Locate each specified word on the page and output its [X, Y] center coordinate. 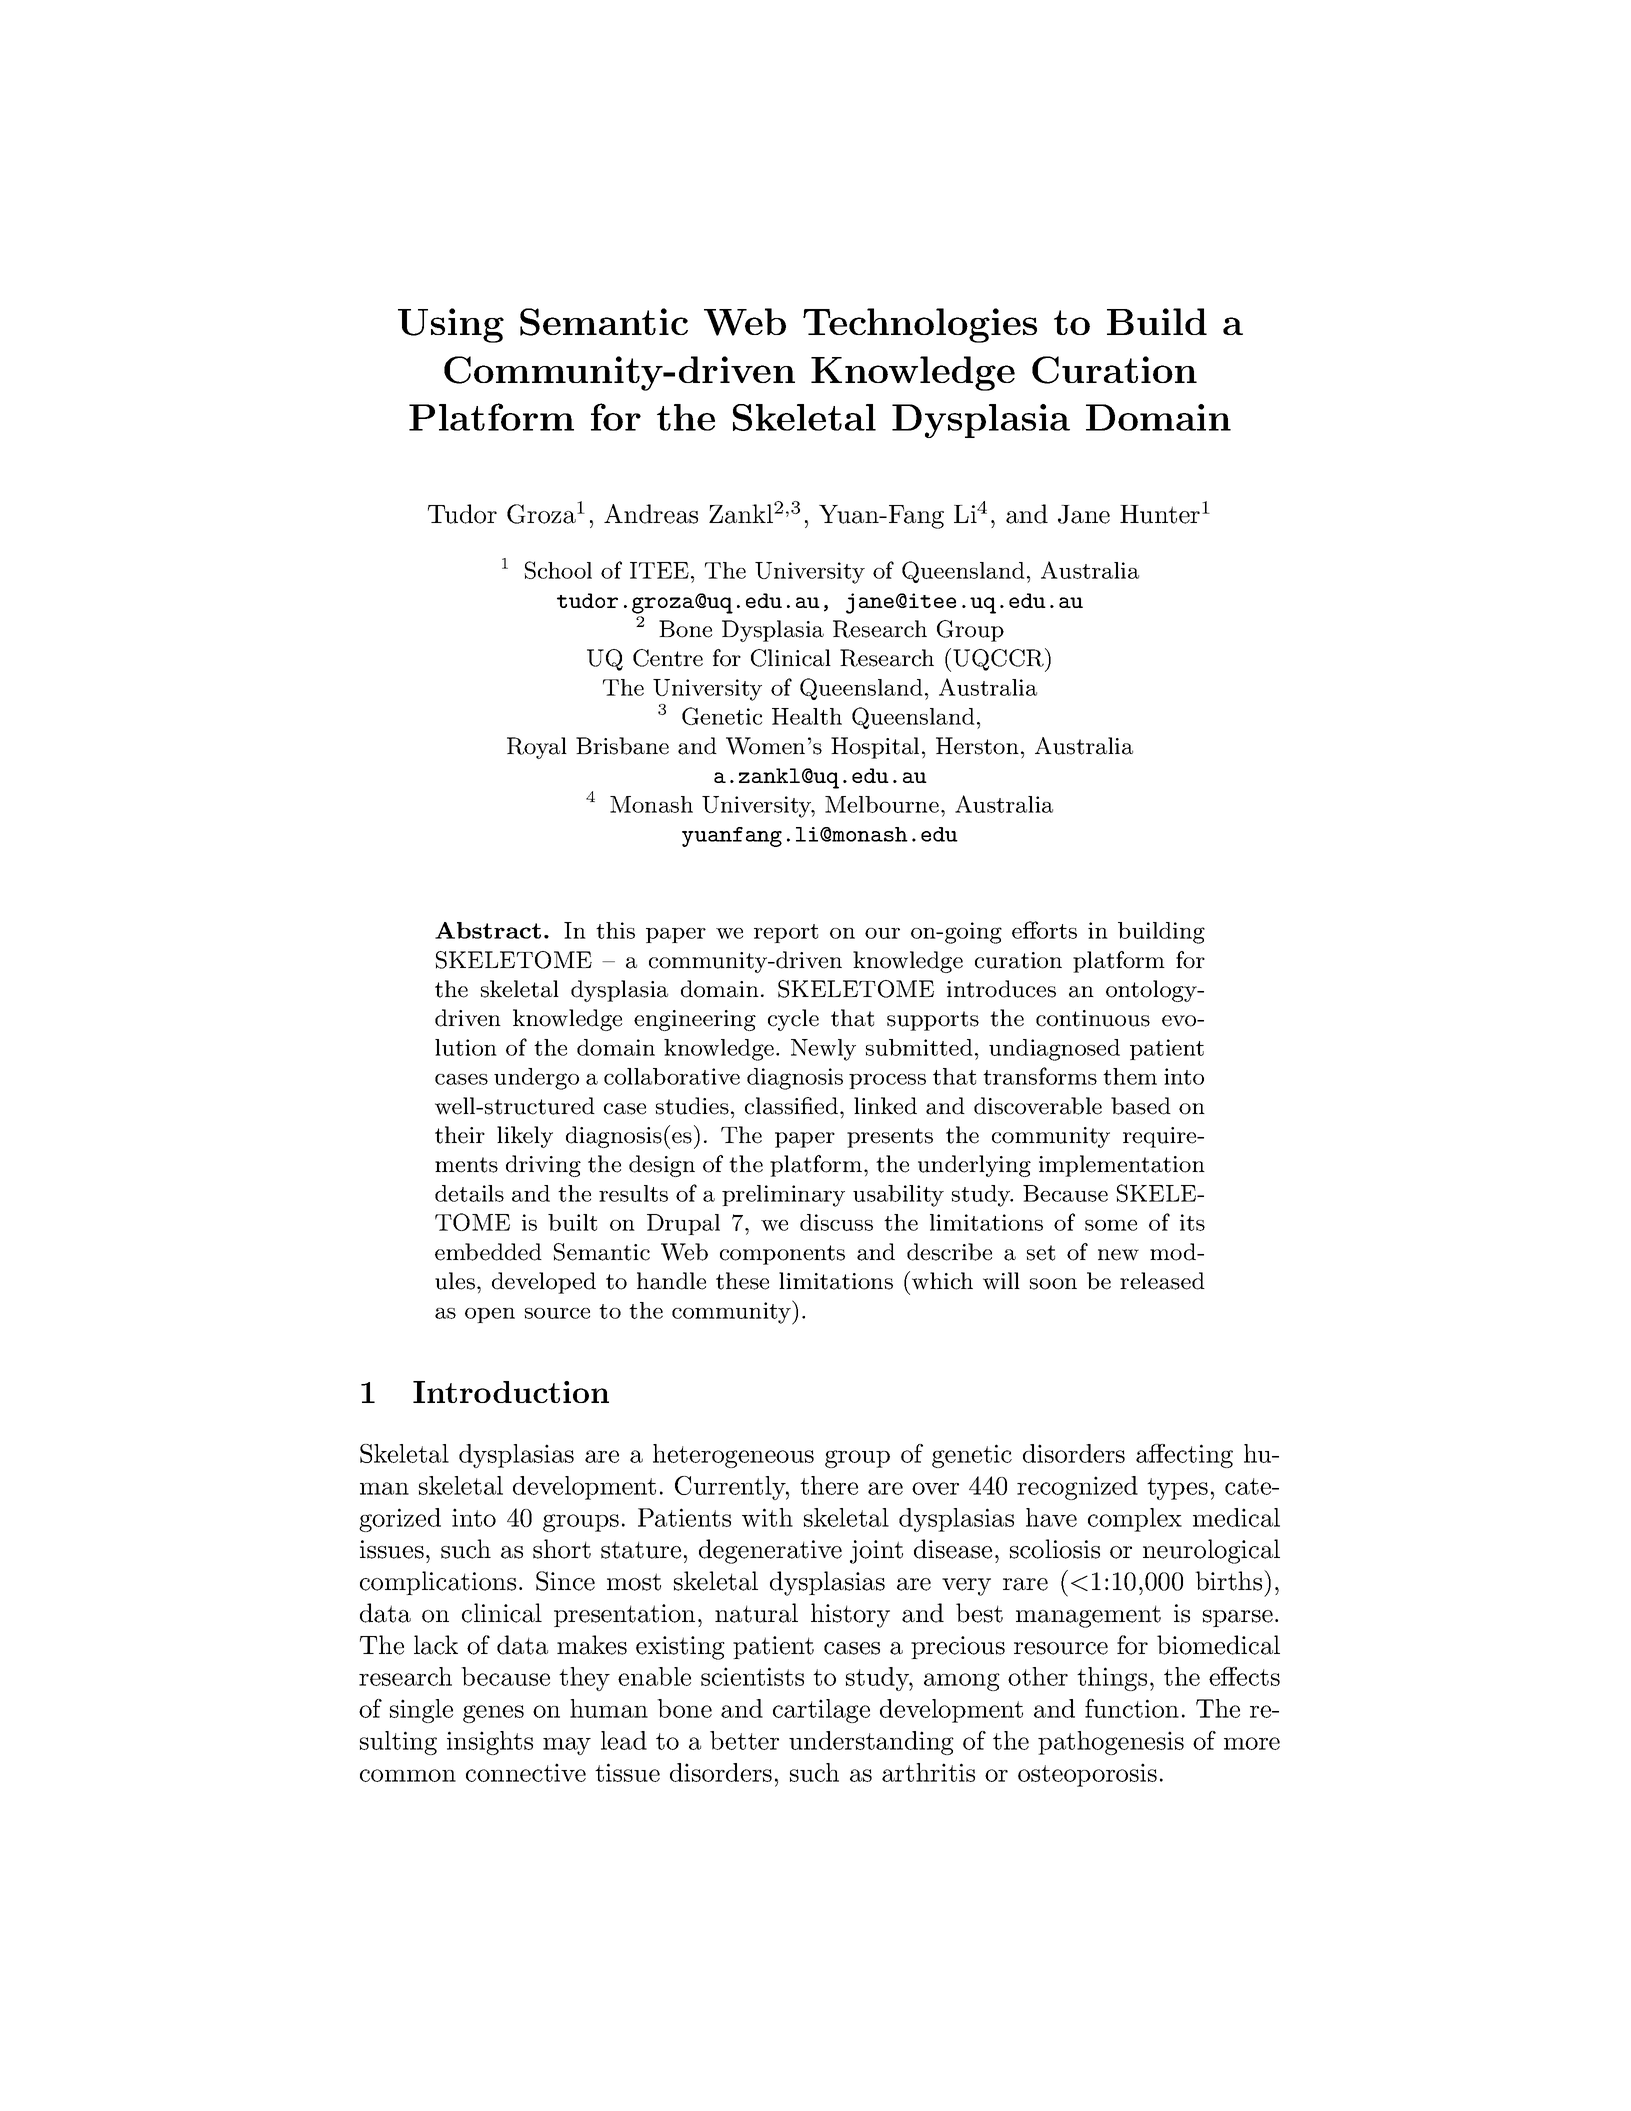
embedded [488, 1252]
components [782, 1255]
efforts [1044, 930]
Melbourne [882, 804]
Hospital [875, 748]
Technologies [920, 325]
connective [526, 1772]
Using [451, 325]
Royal [537, 748]
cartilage [821, 1711]
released [1162, 1281]
